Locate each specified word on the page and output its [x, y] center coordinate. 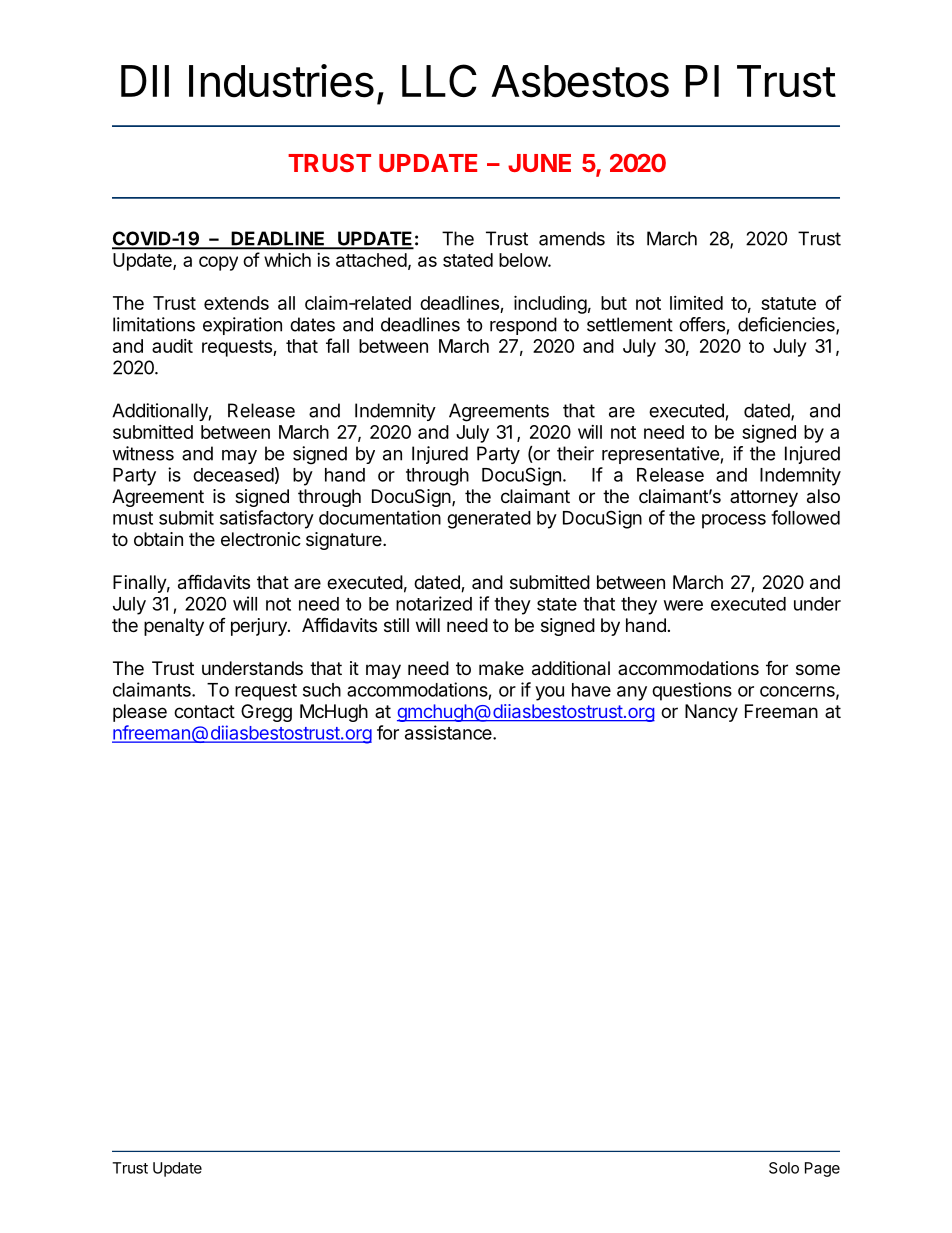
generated [489, 520]
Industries [281, 81]
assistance [449, 732]
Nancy [711, 713]
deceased [233, 475]
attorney [764, 498]
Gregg [266, 713]
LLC [439, 80]
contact [204, 712]
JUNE [539, 163]
